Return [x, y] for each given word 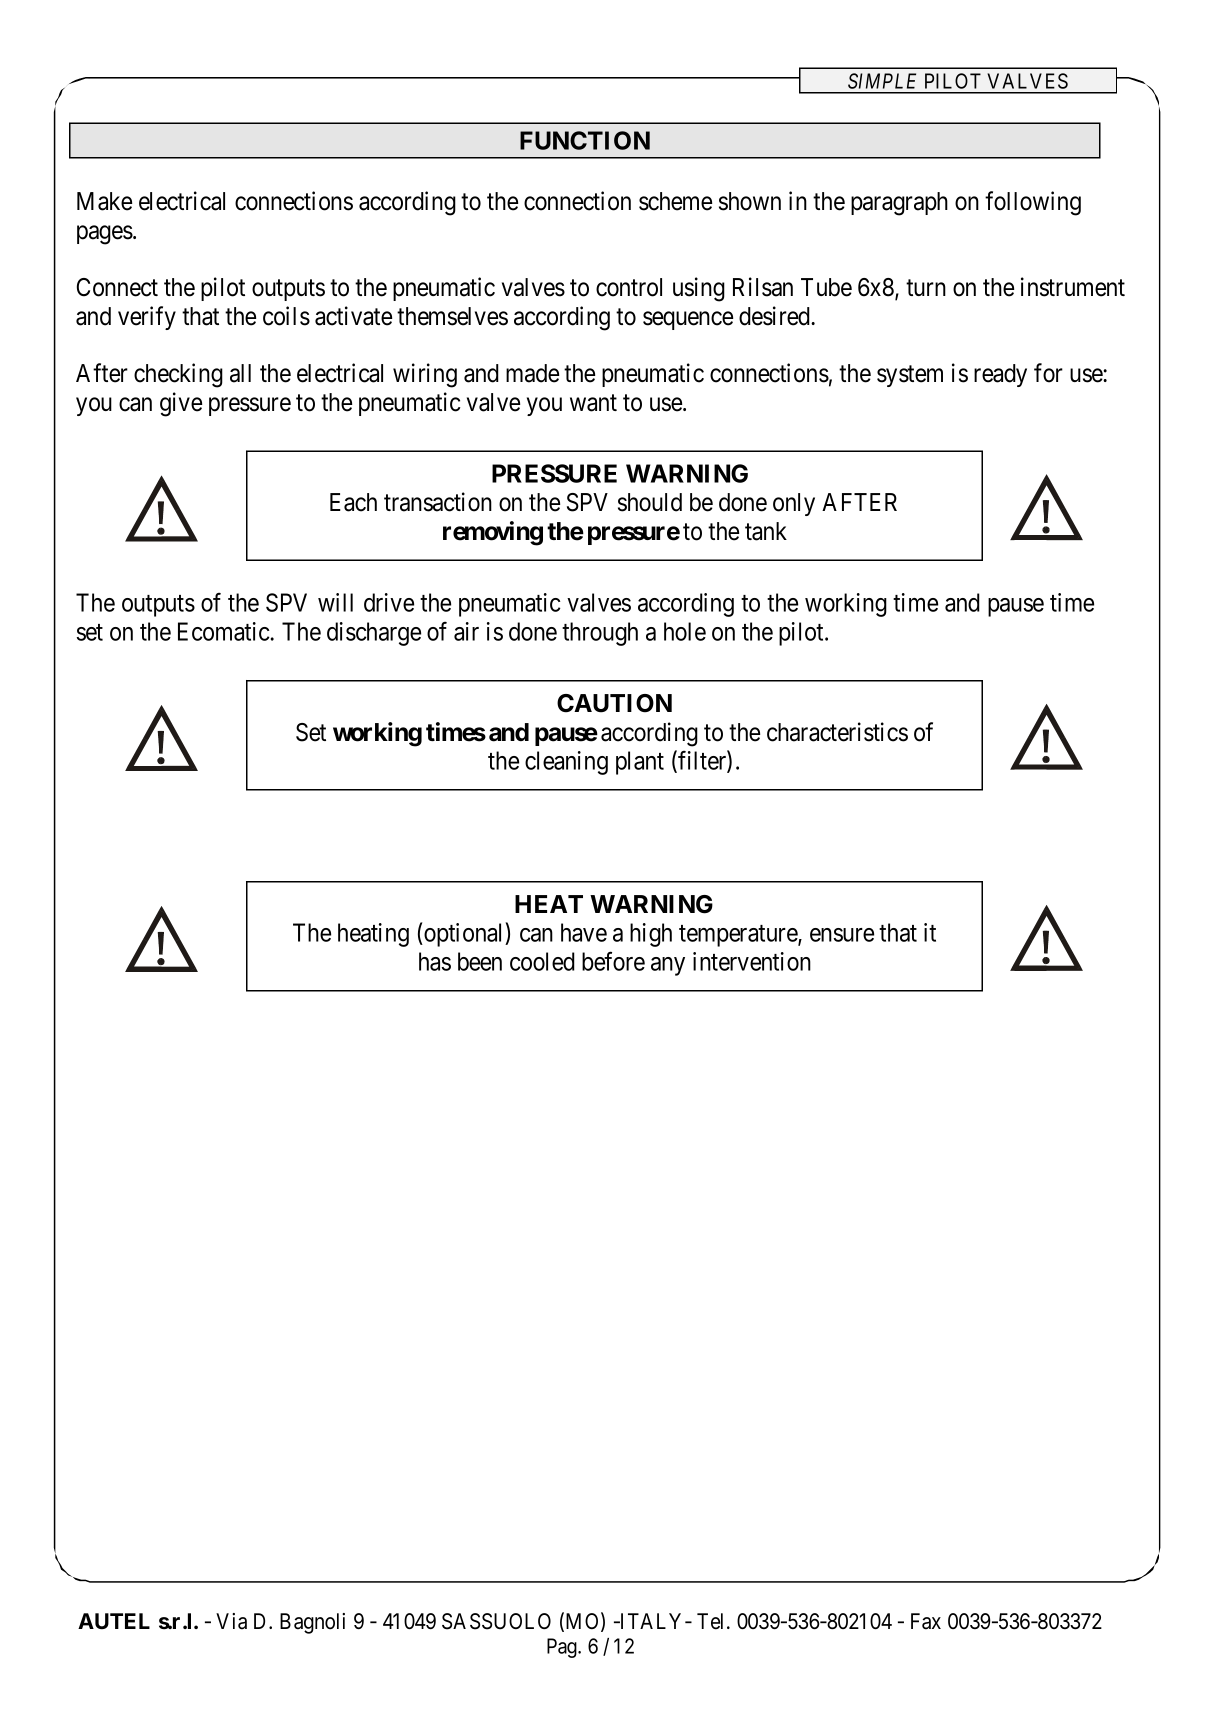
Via [231, 1621]
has [435, 961]
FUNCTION [585, 140]
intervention [752, 961]
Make [104, 201]
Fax [926, 1621]
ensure [842, 935]
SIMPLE [882, 81]
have [584, 932]
